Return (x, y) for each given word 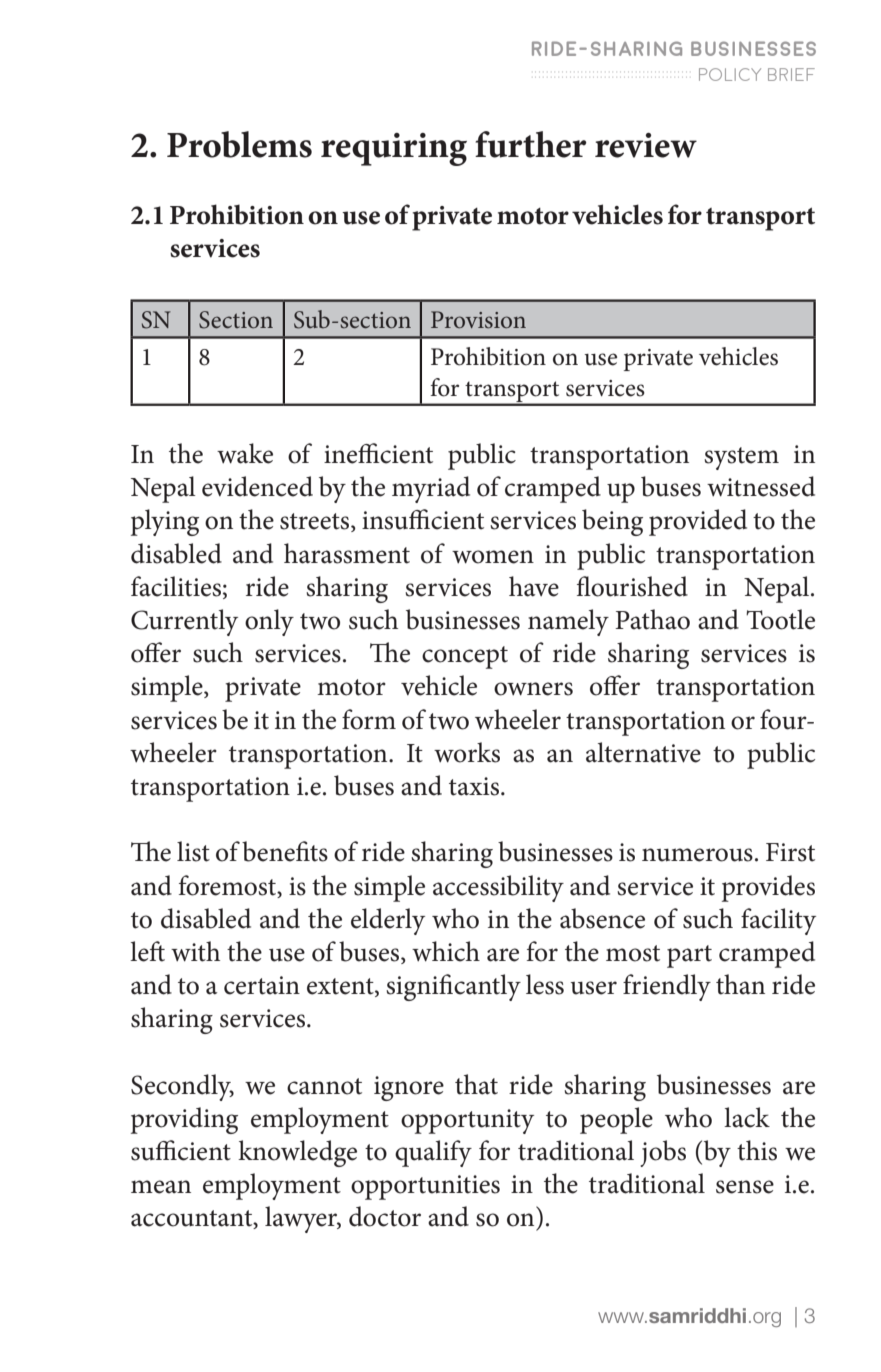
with (195, 951)
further (531, 144)
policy (730, 74)
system (741, 458)
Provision (478, 319)
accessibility (498, 888)
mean (161, 1187)
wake (245, 453)
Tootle (780, 619)
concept (465, 657)
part (689, 956)
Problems (239, 144)
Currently (184, 622)
